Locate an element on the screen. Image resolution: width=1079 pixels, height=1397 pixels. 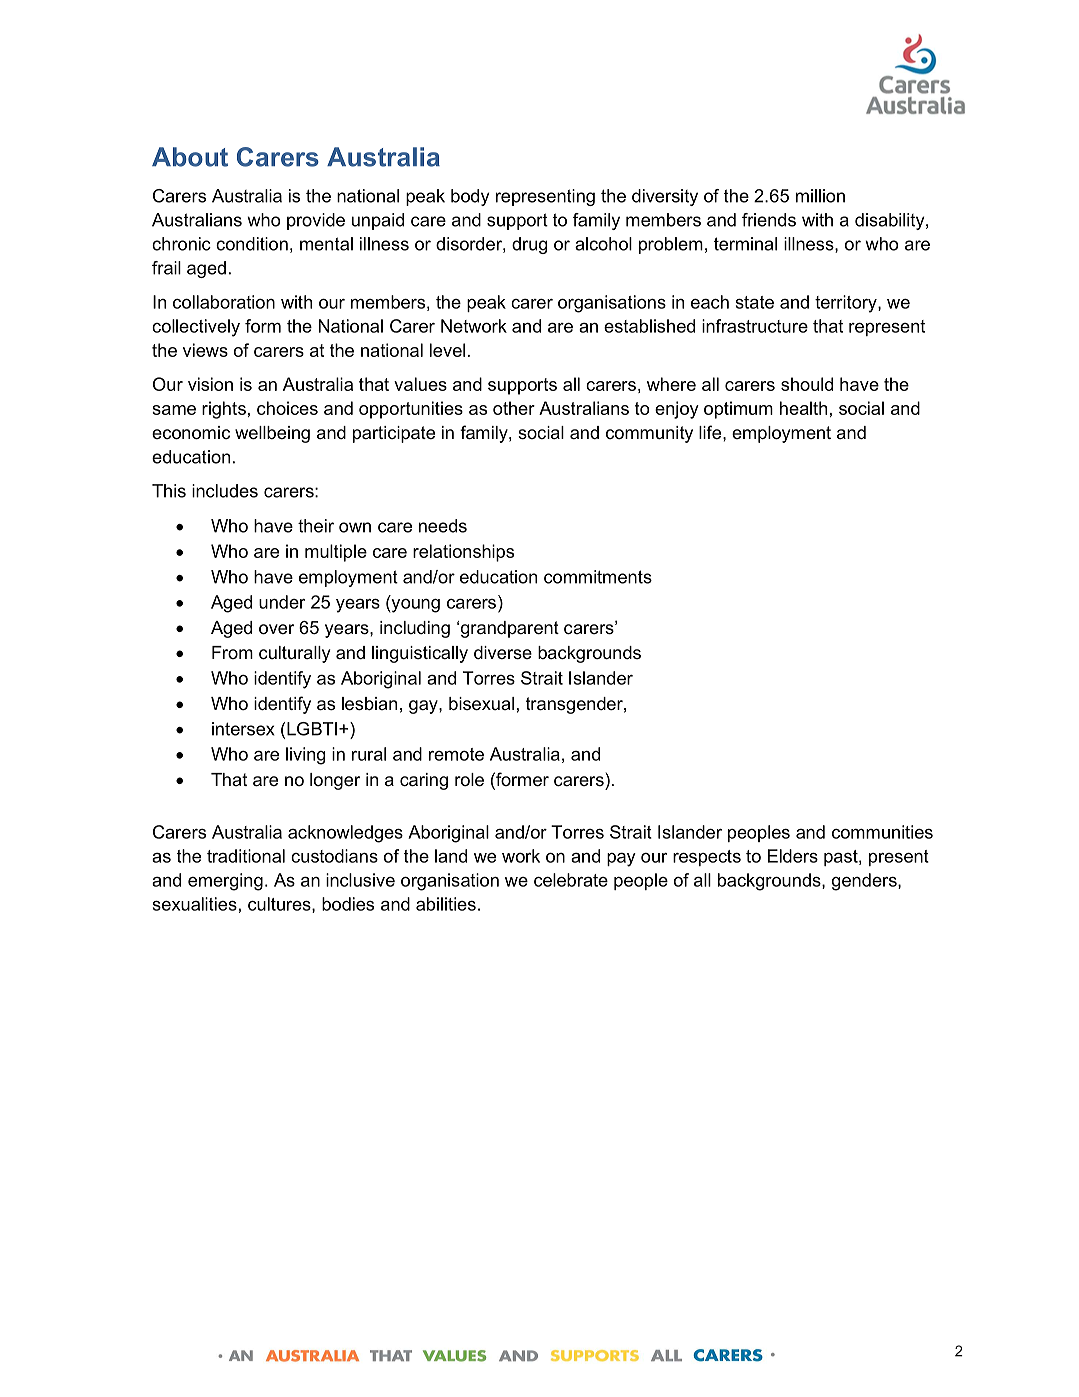
life is located at coordinates (711, 432).
